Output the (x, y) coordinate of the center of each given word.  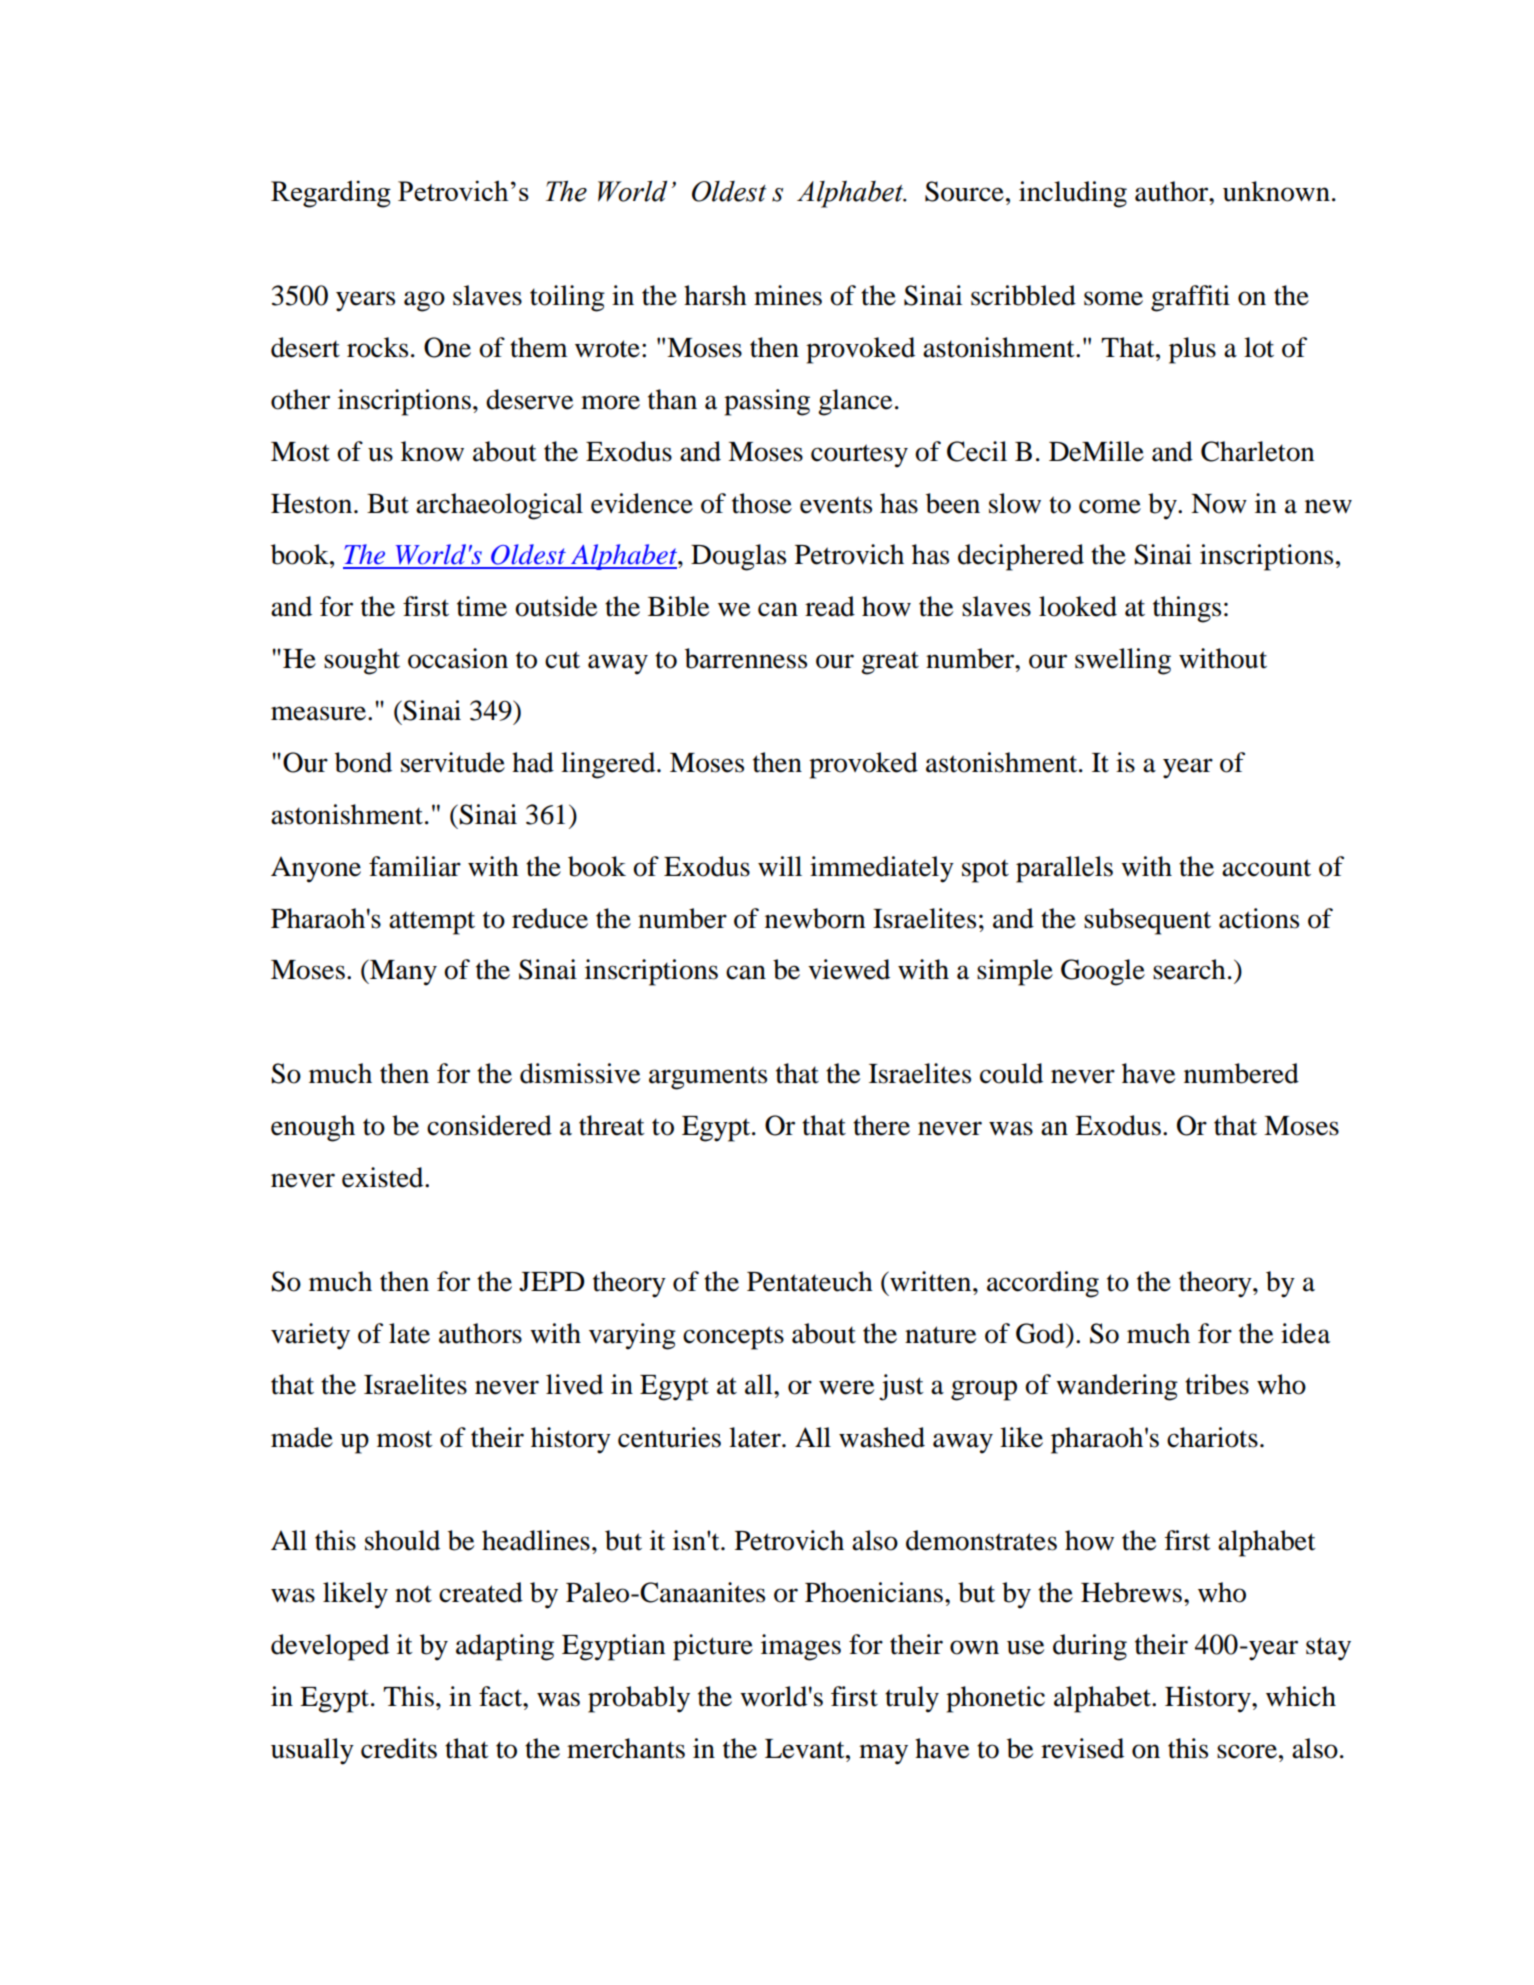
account (1266, 868)
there (881, 1125)
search (1189, 969)
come (1110, 506)
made (302, 1437)
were (846, 1387)
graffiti (1190, 298)
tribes (1217, 1384)
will (780, 866)
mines (788, 295)
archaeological (499, 506)
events (836, 505)
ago (424, 301)
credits (399, 1748)
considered (489, 1125)
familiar (415, 866)
